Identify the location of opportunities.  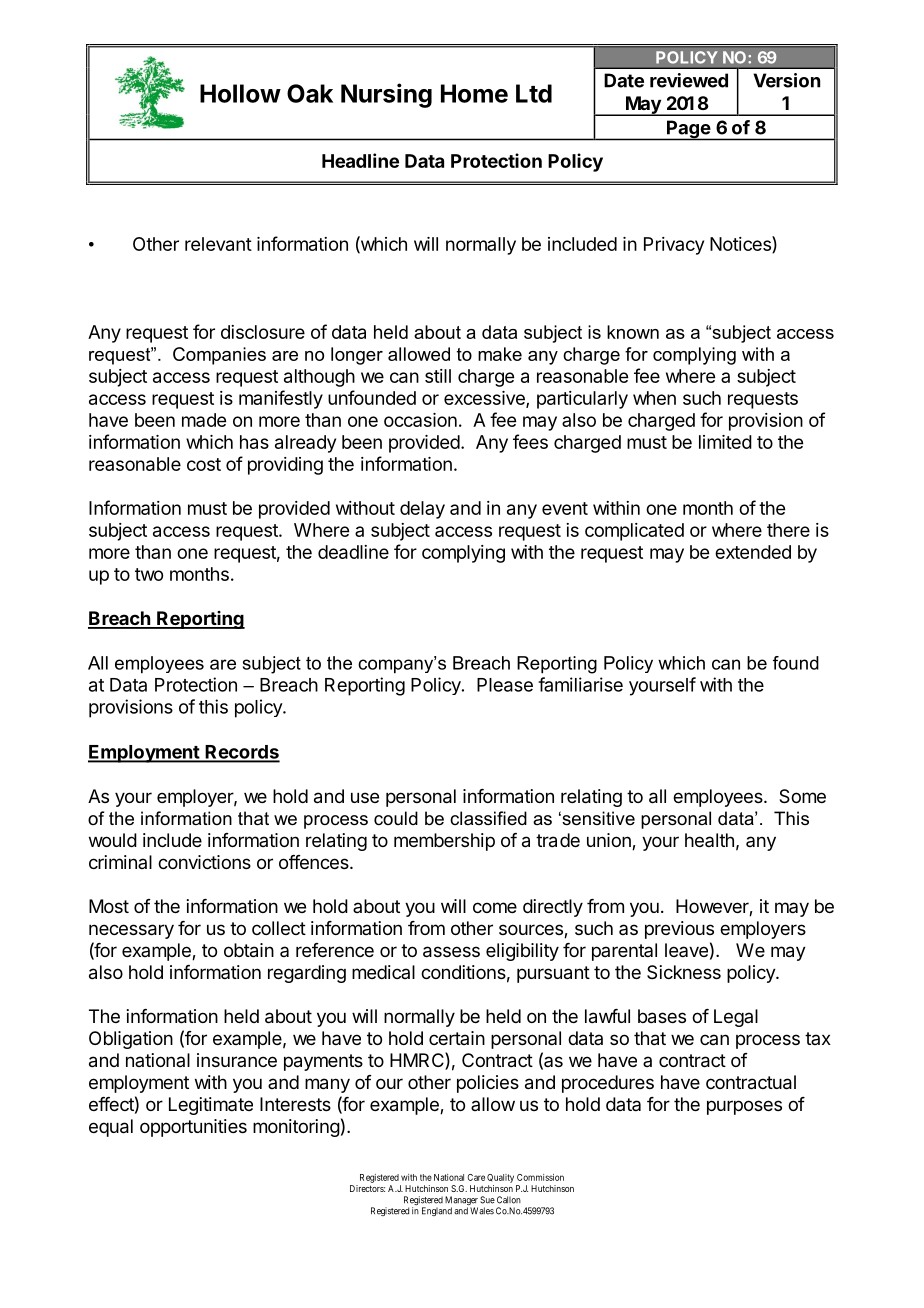
(193, 1128).
